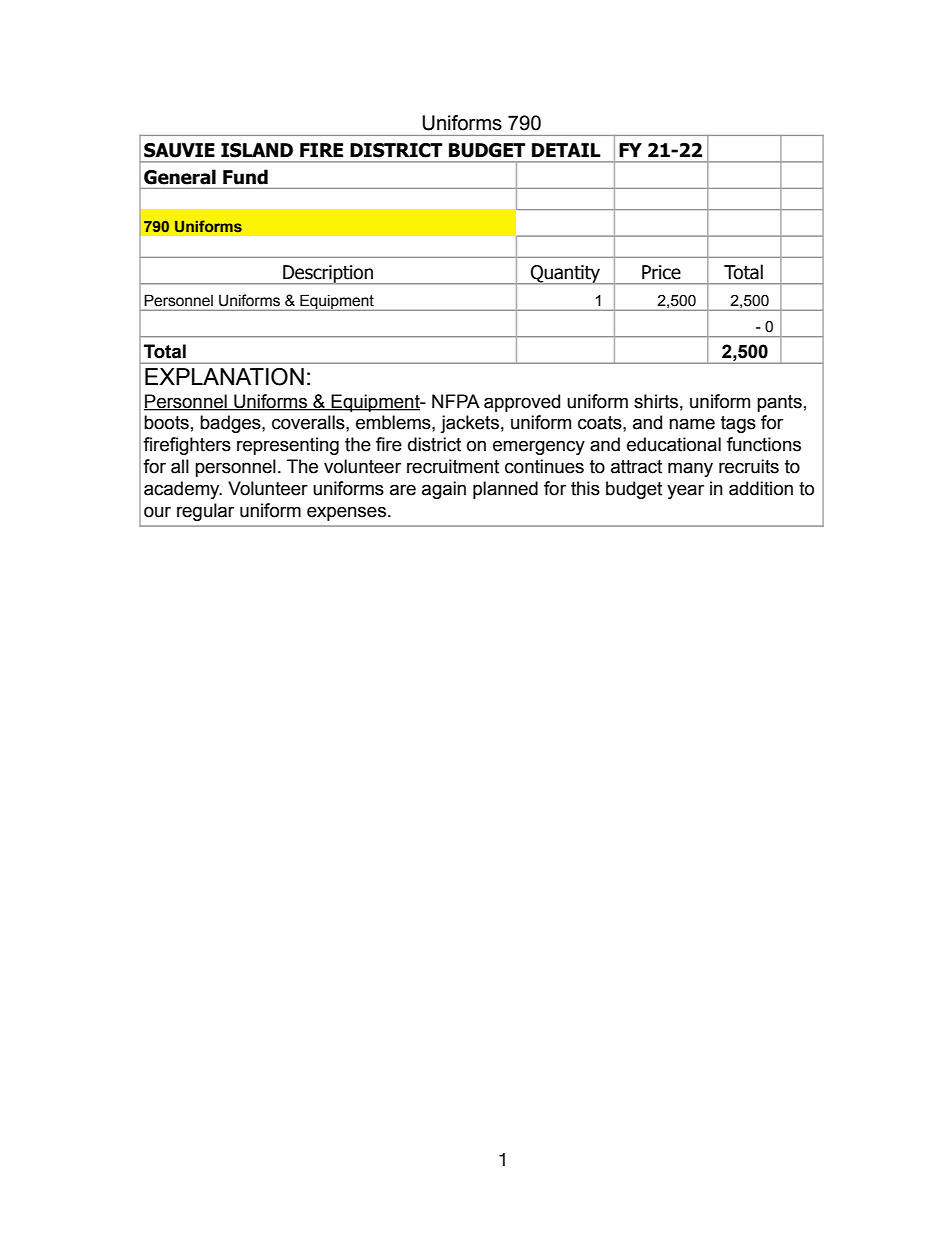 The image size is (952, 1233). I want to click on name, so click(692, 424).
